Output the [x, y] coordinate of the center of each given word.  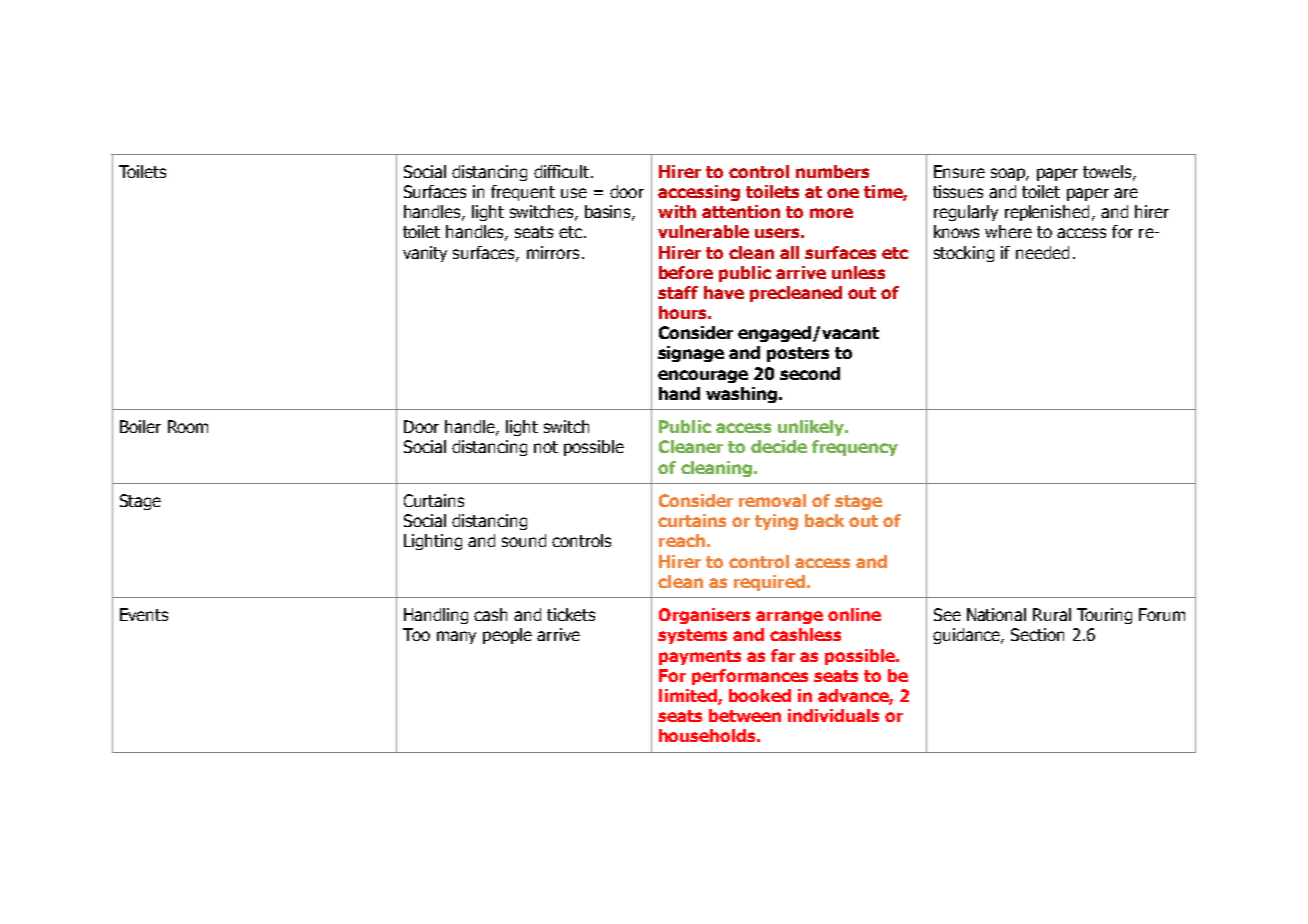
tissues [958, 191]
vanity [425, 254]
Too [416, 634]
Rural [1052, 614]
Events [144, 614]
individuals [833, 715]
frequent [523, 193]
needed [1042, 252]
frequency [855, 448]
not [546, 447]
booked [760, 695]
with [677, 211]
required [769, 583]
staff [678, 292]
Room [188, 426]
